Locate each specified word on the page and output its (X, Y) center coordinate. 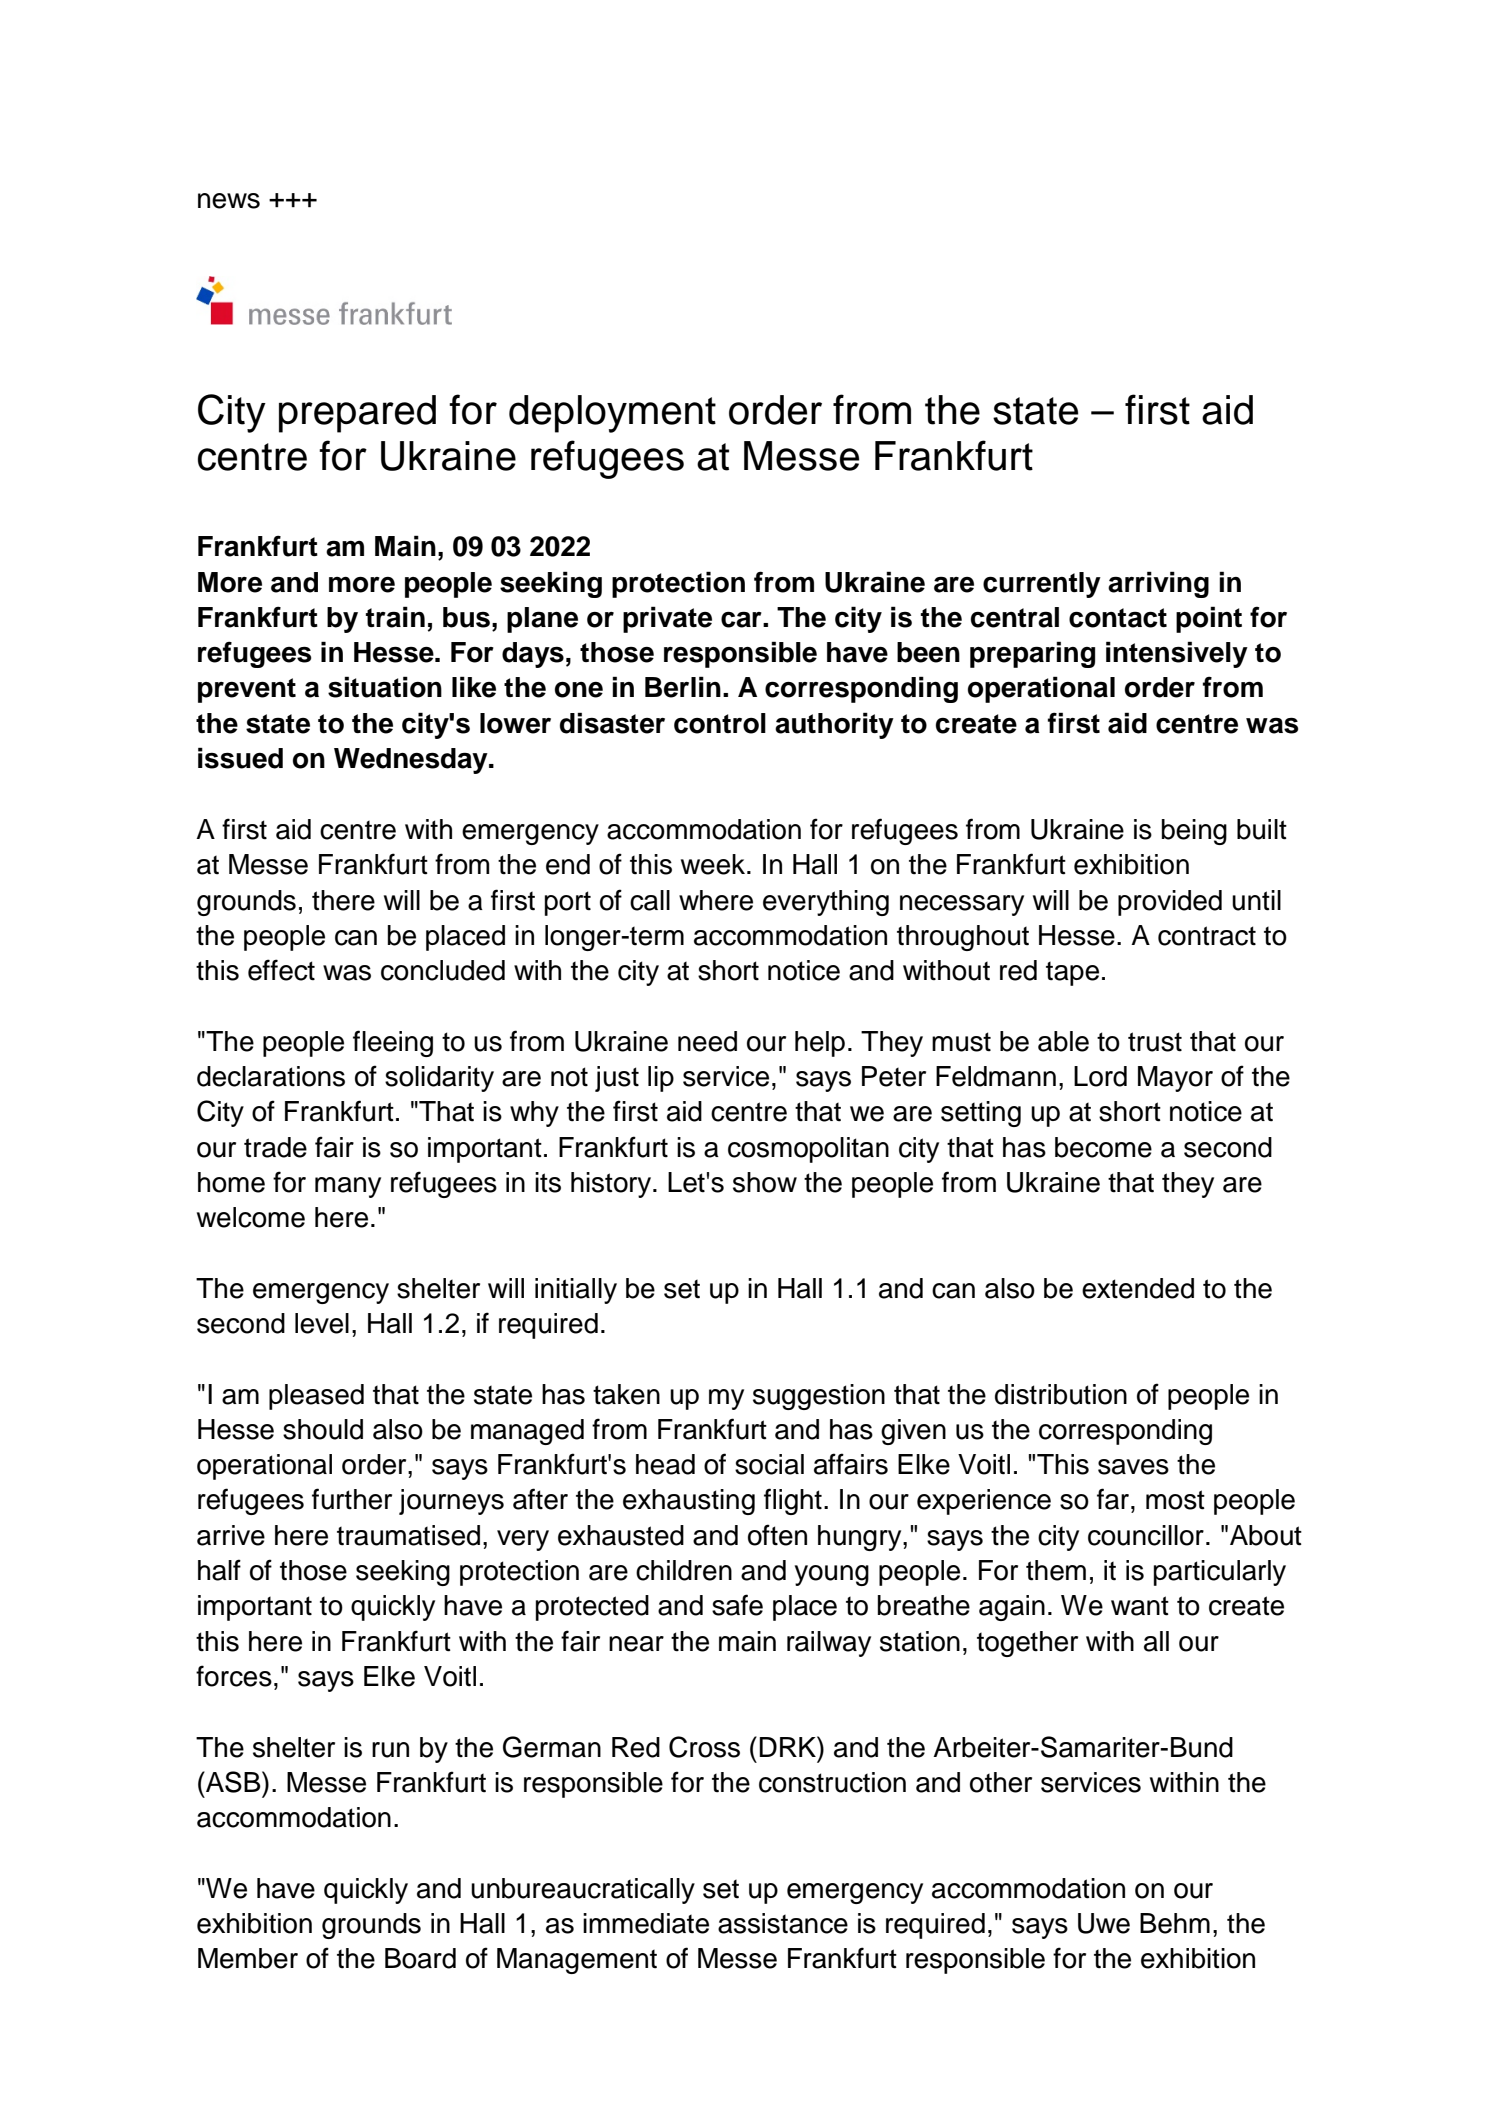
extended (1138, 1288)
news (229, 201)
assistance (783, 1923)
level (322, 1323)
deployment (612, 414)
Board (420, 1958)
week (714, 864)
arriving (1158, 584)
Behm (1175, 1923)
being (1194, 832)
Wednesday (412, 761)
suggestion (819, 1397)
